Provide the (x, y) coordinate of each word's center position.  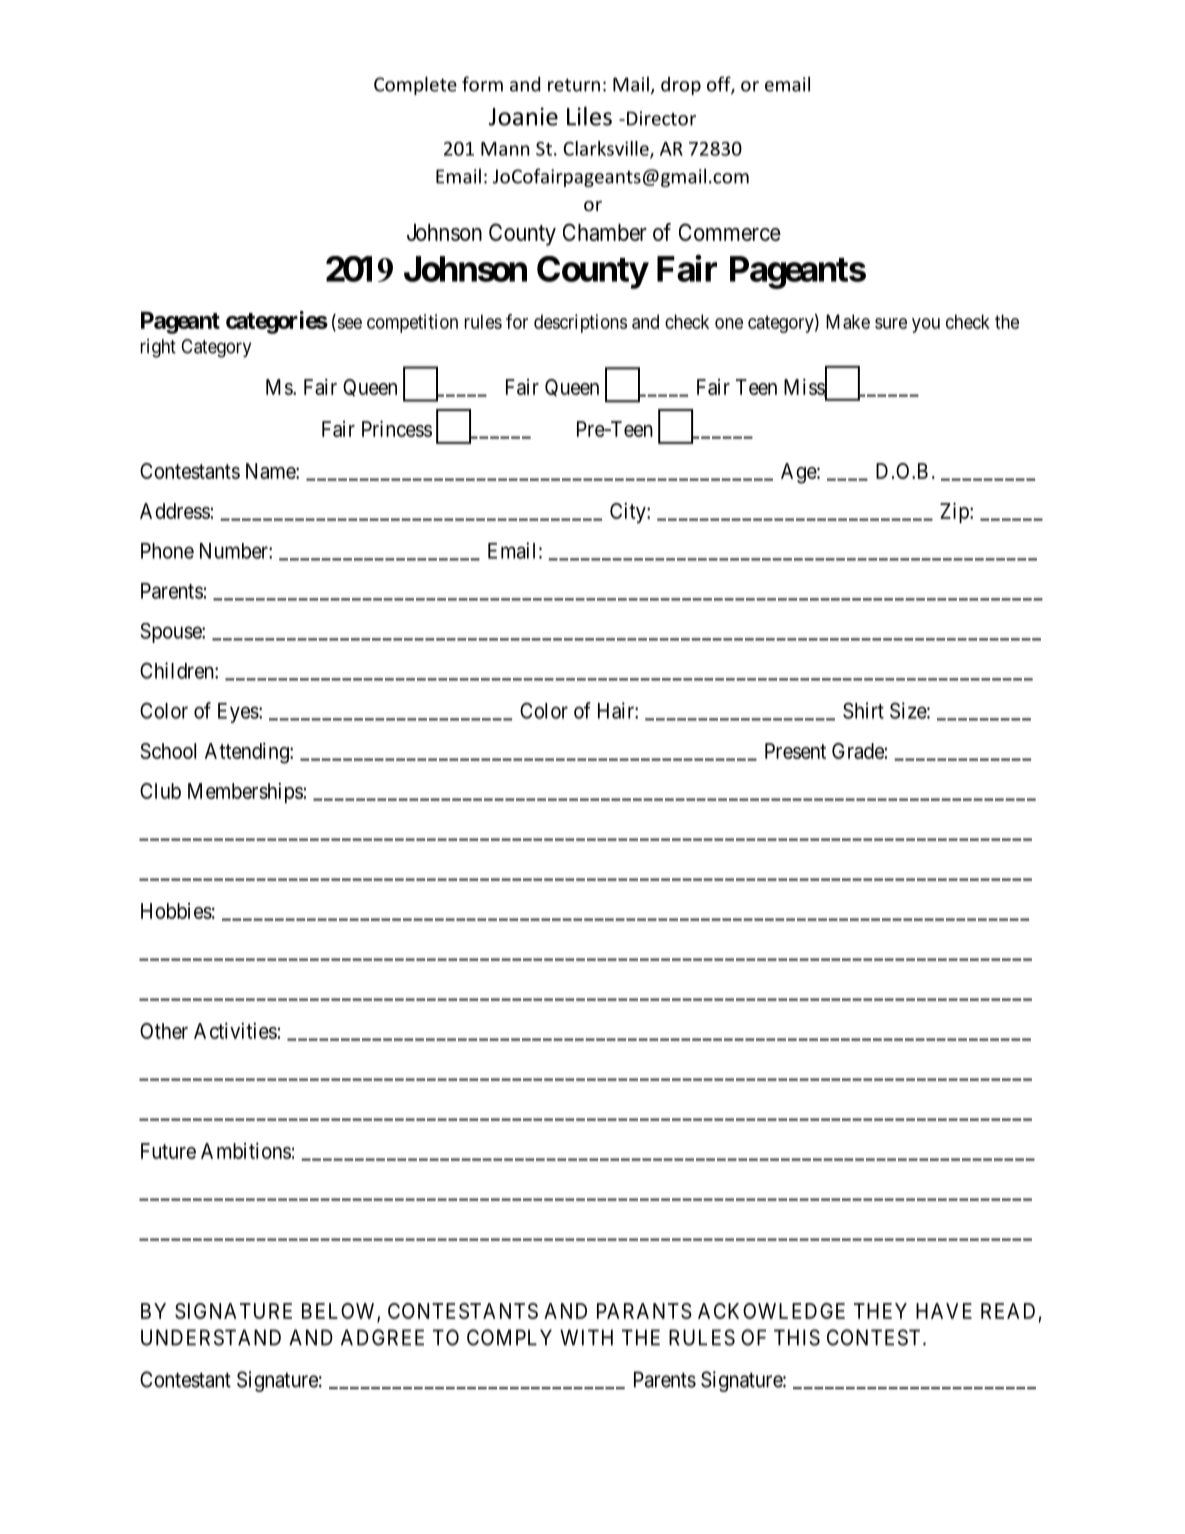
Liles (589, 116)
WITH (586, 1337)
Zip (955, 512)
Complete (415, 85)
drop (681, 86)
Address (175, 511)
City (629, 513)
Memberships (245, 793)
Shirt (863, 710)
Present (795, 751)
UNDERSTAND (211, 1337)
